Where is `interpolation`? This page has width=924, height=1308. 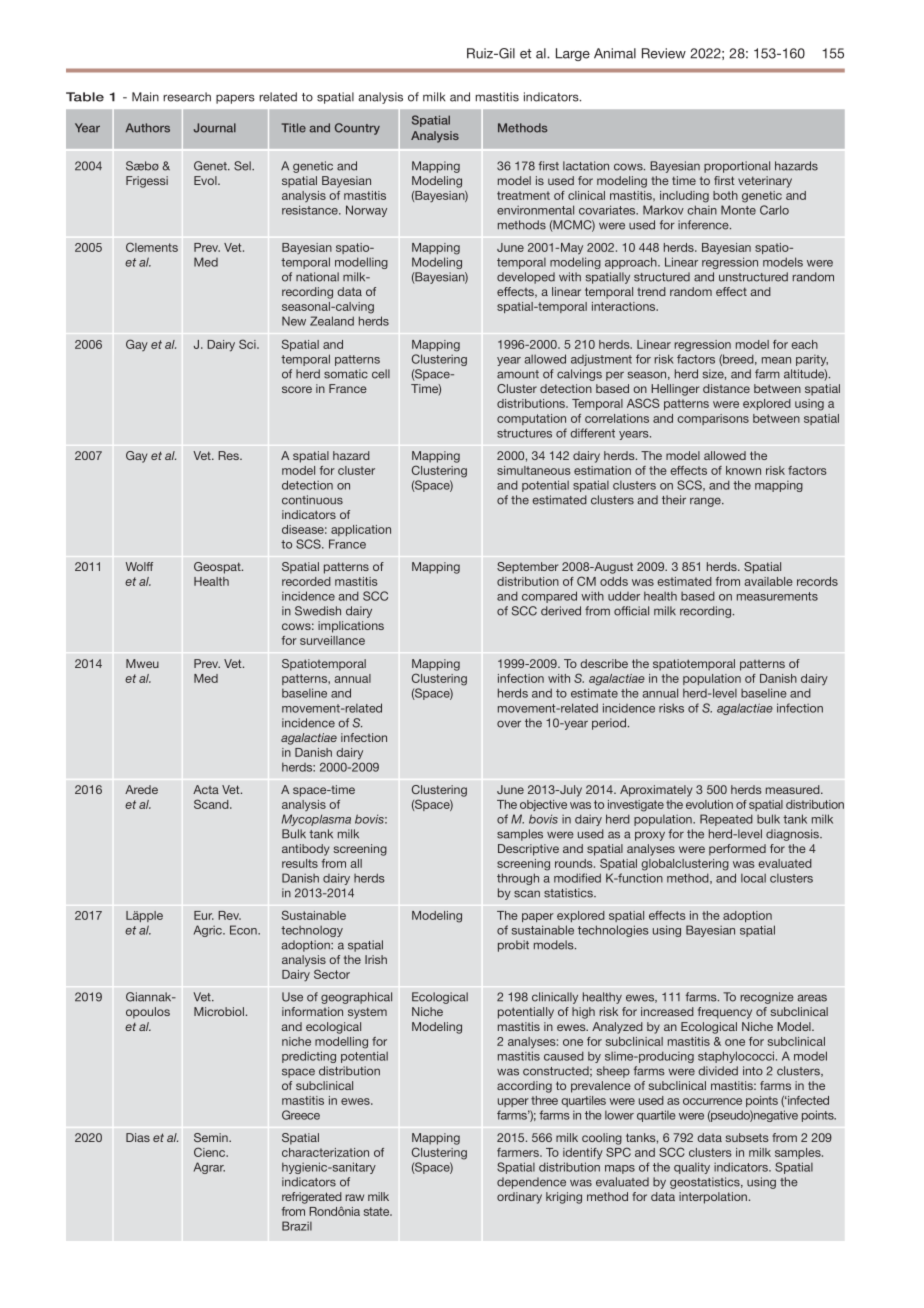
interpolation is located at coordinates (714, 1198).
